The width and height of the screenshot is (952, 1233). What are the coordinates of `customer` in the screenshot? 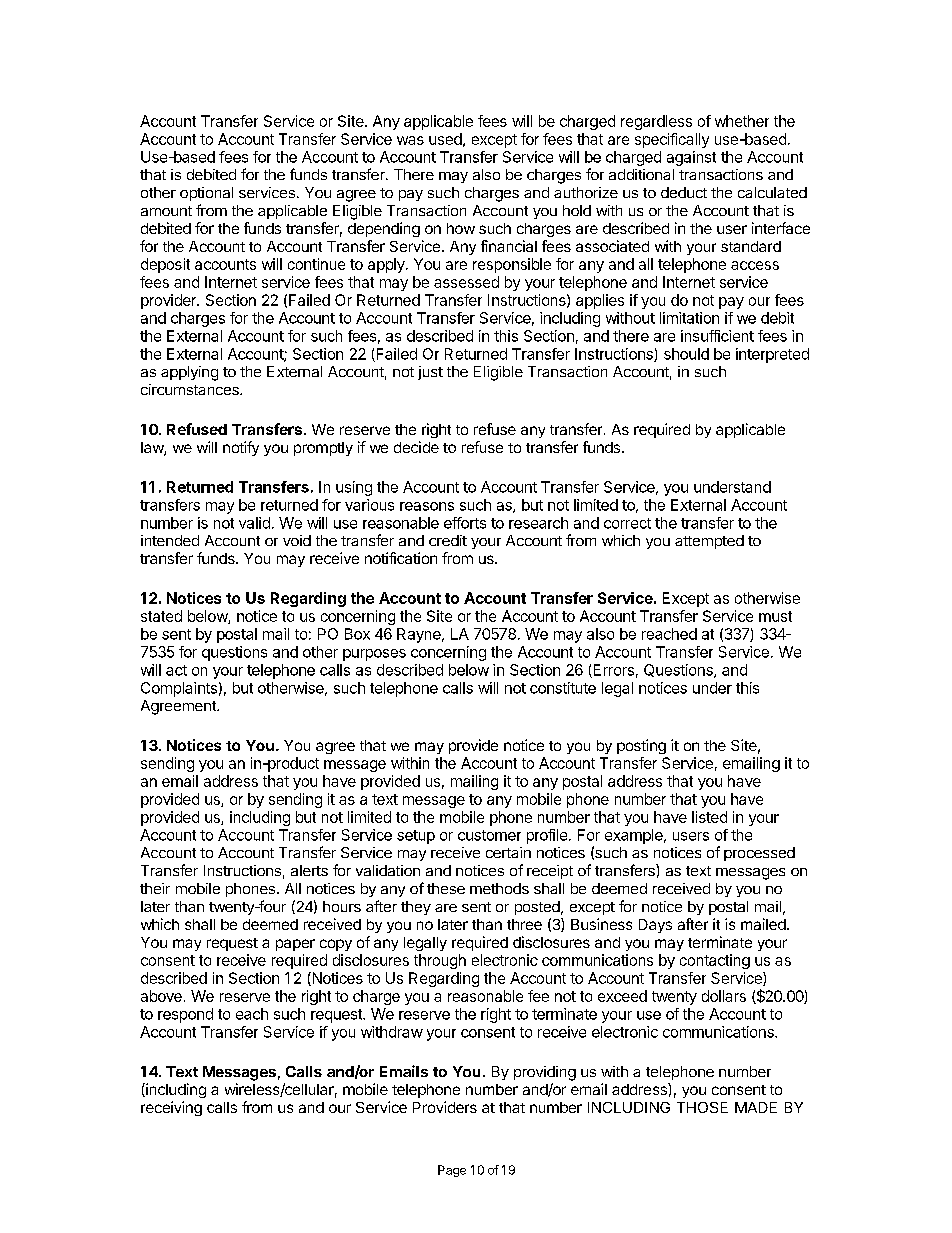 It's located at (489, 835).
